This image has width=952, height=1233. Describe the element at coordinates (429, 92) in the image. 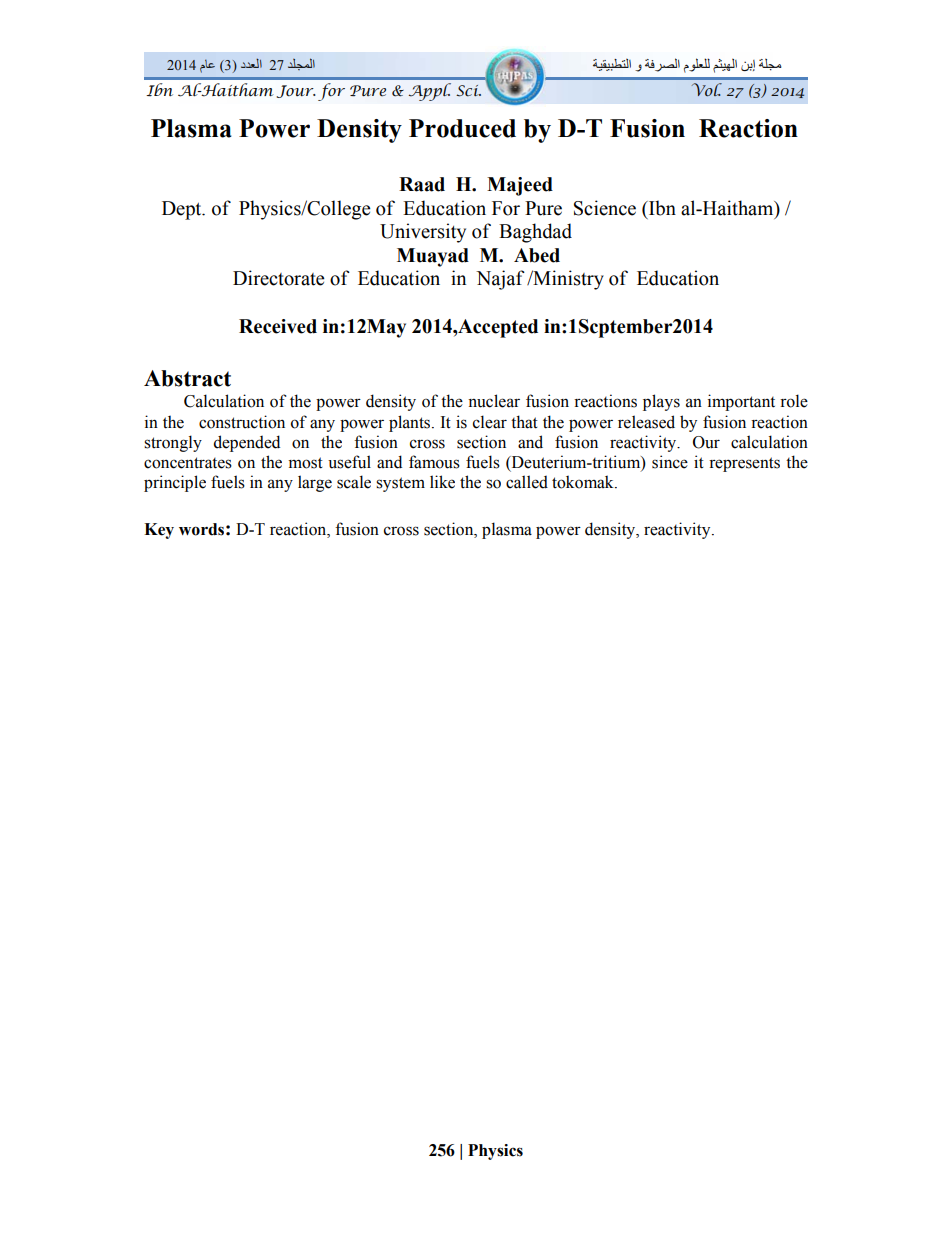

I see `Appl` at that location.
